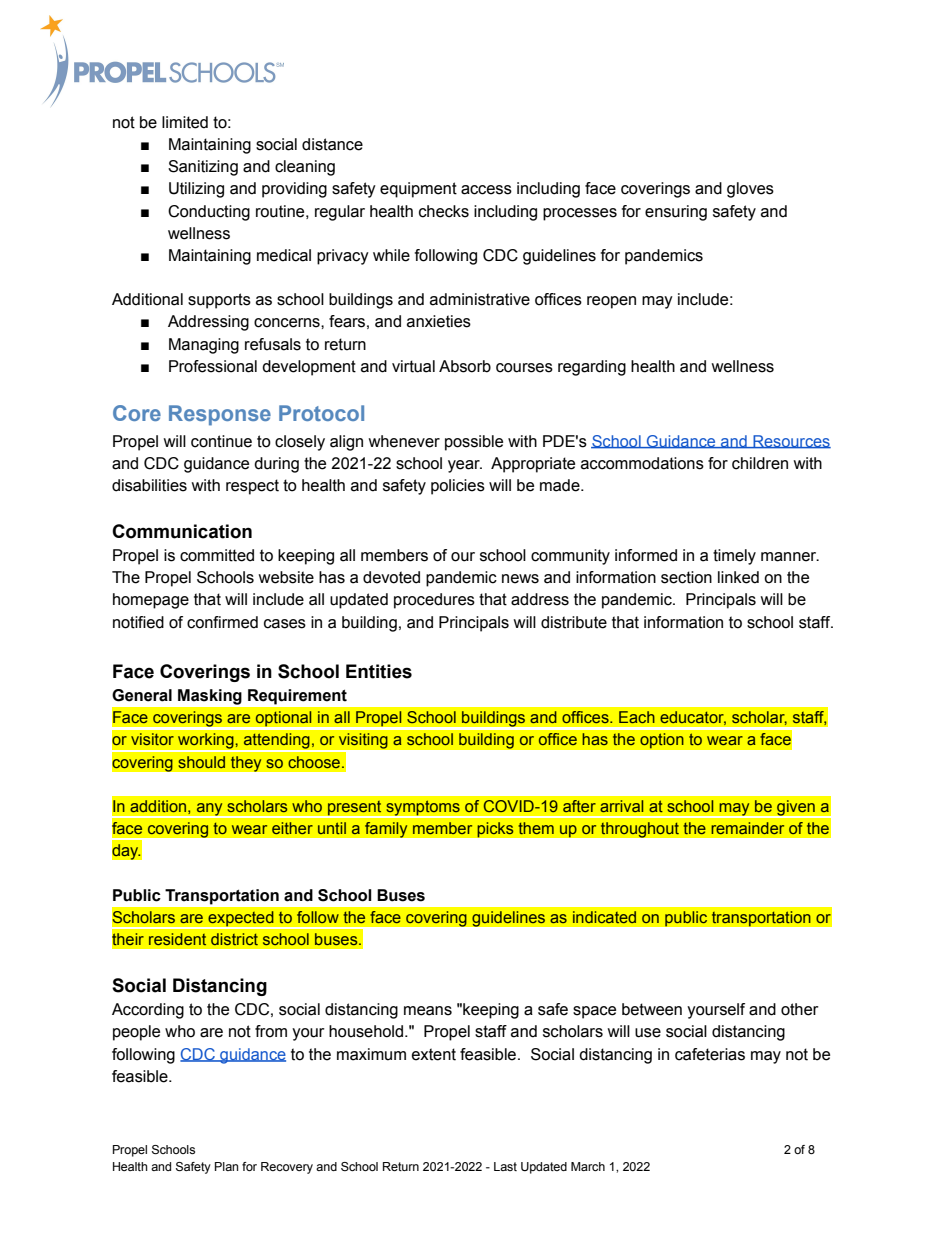  I want to click on access, so click(486, 190).
